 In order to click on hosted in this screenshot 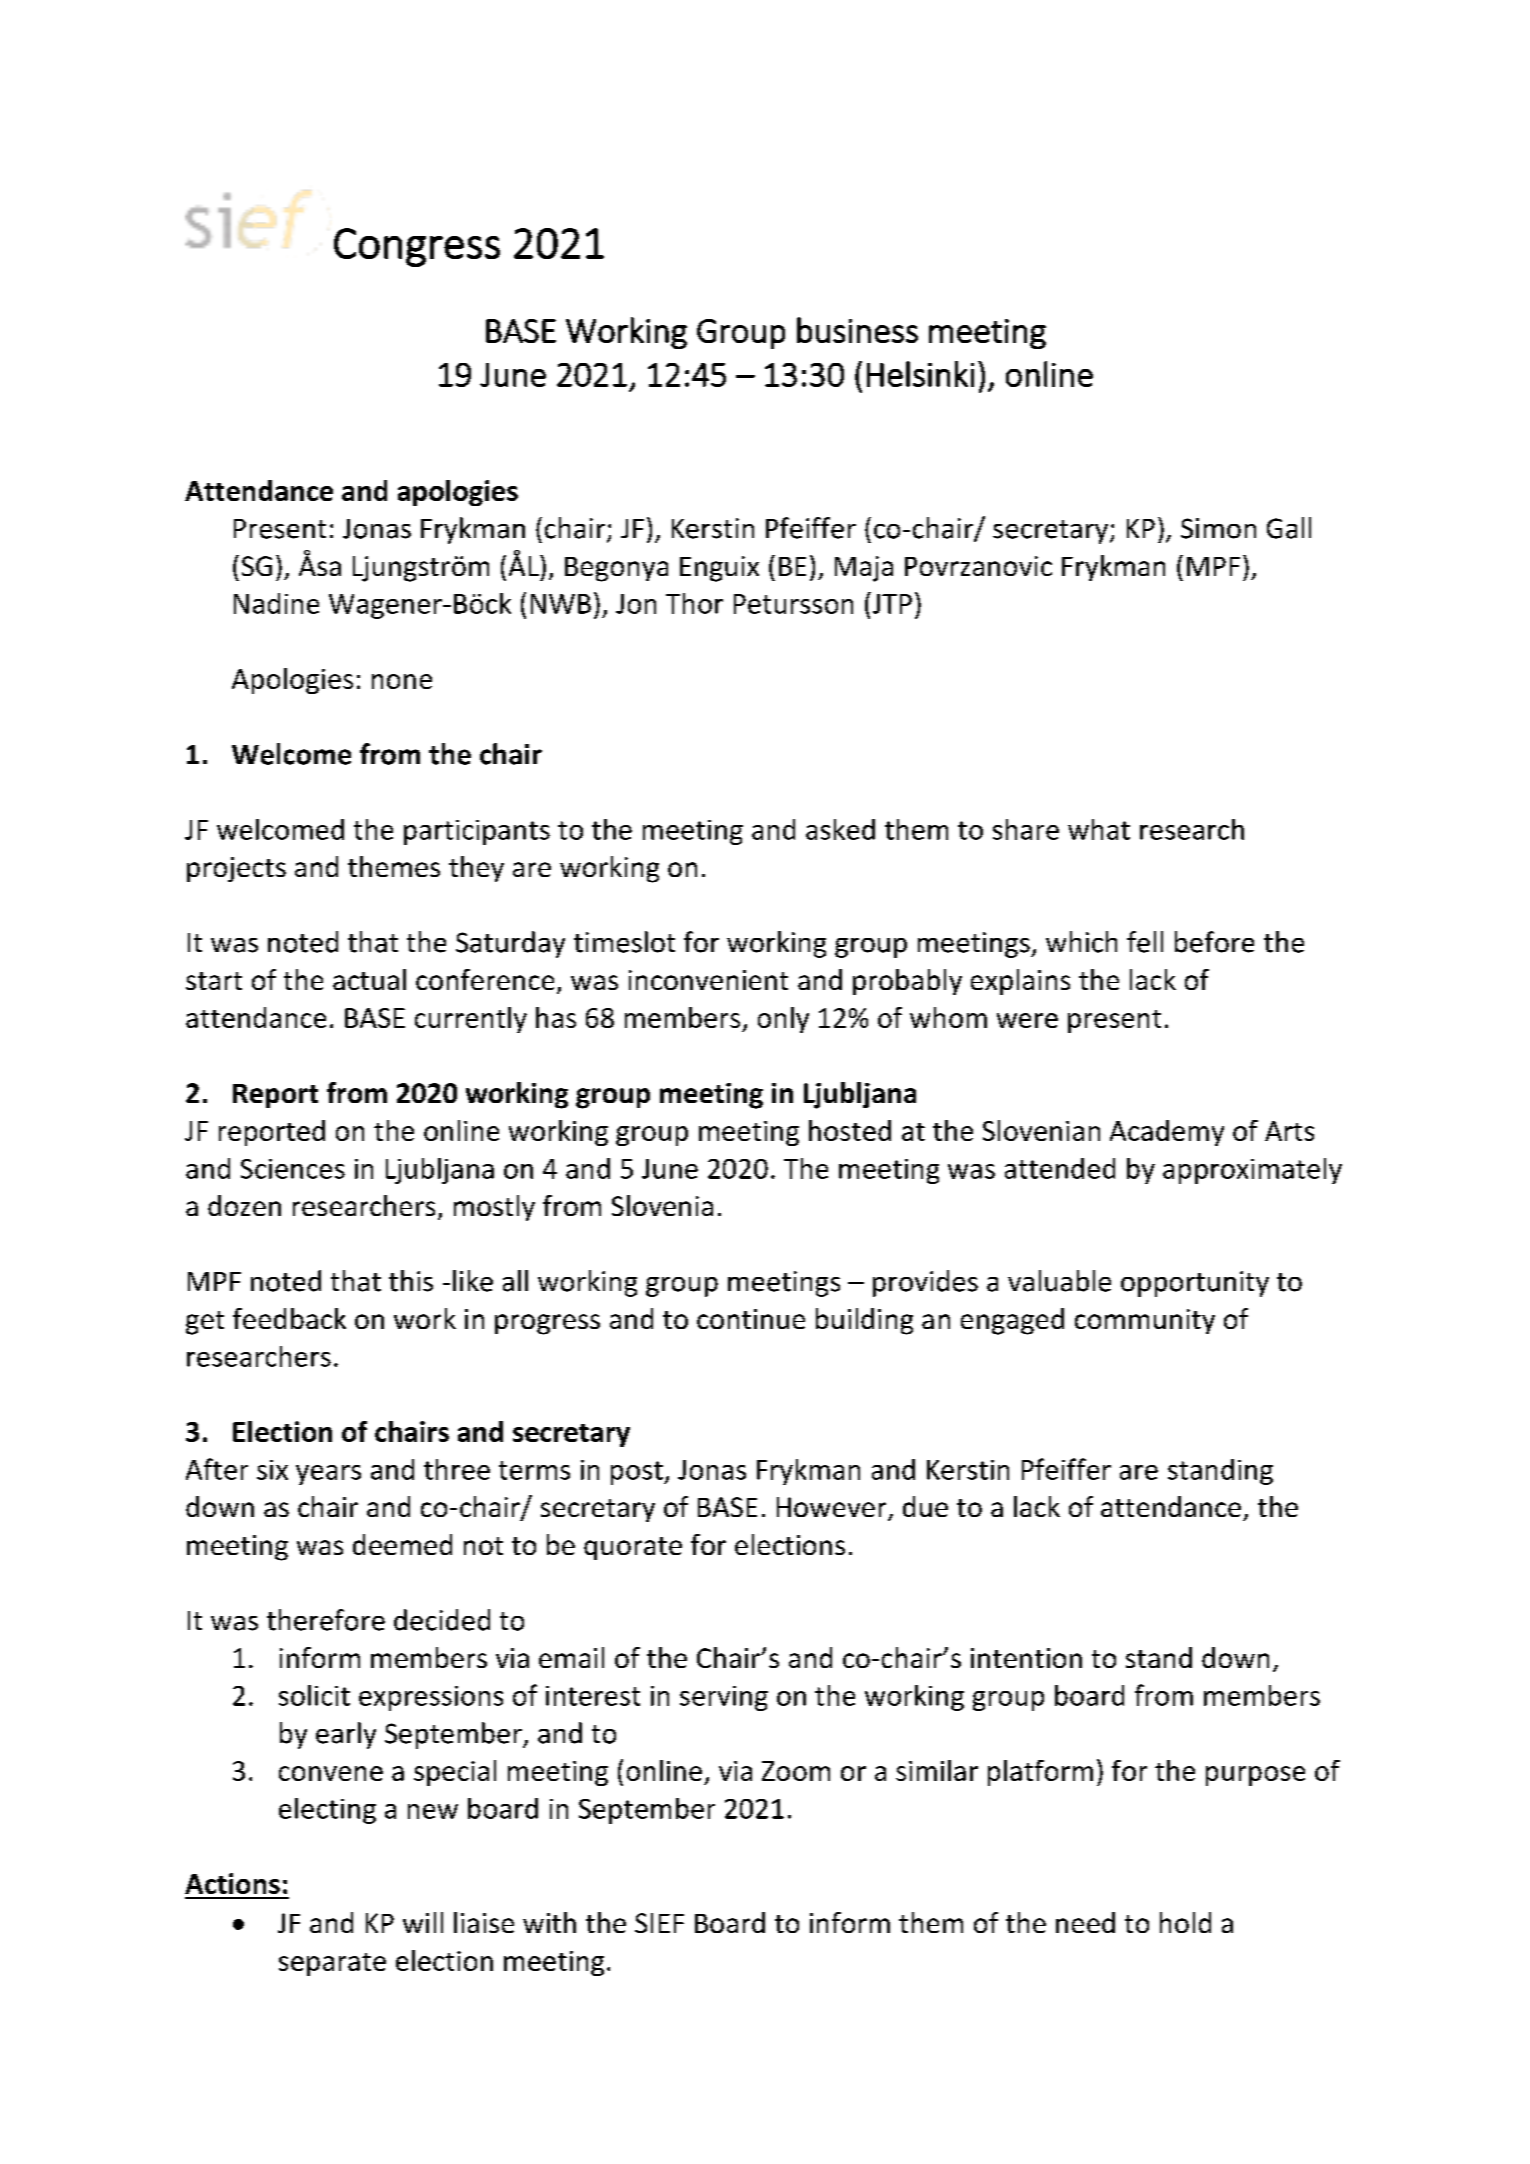, I will do `click(850, 1130)`.
